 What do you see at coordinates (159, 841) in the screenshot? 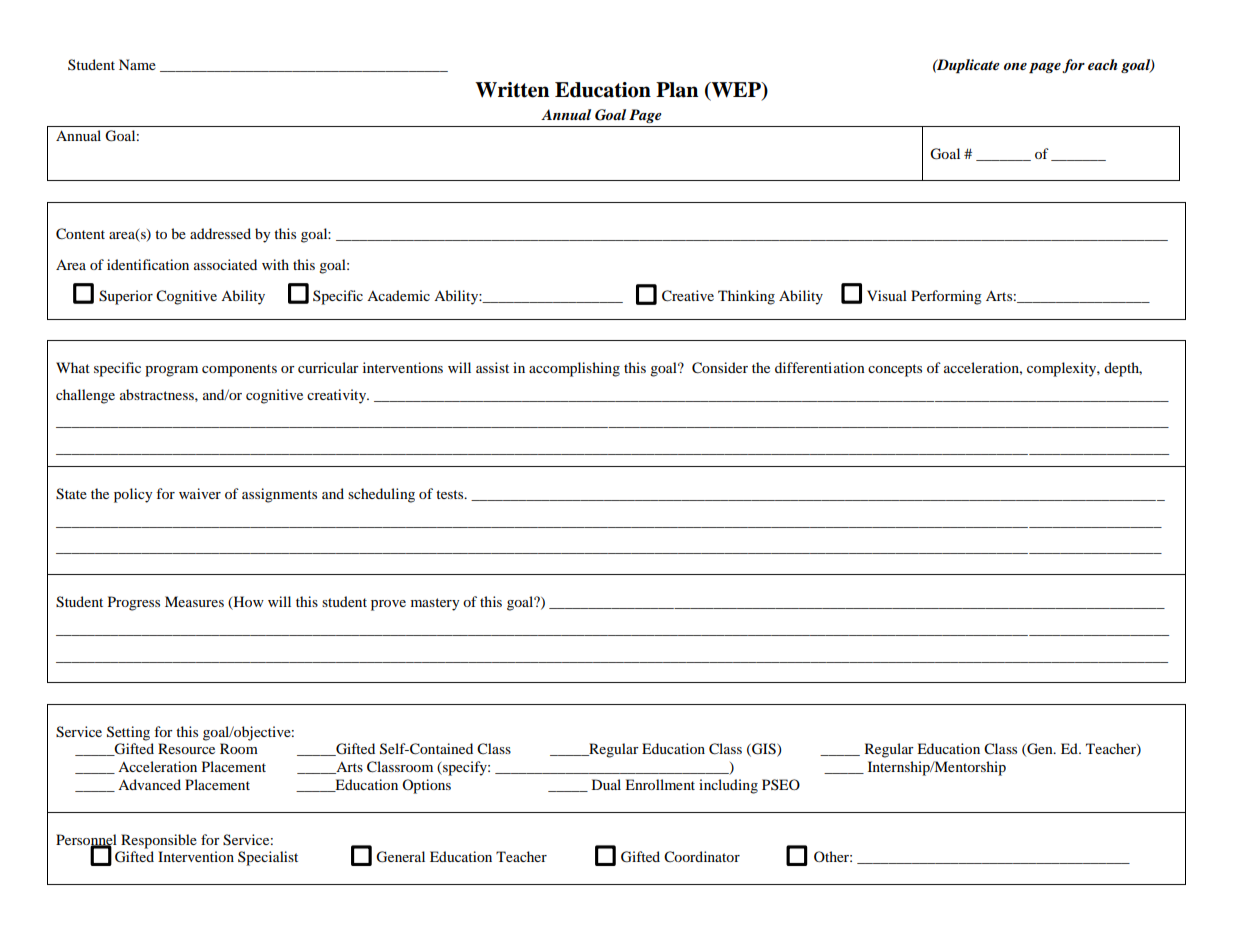
I see `Responsible` at bounding box center [159, 841].
